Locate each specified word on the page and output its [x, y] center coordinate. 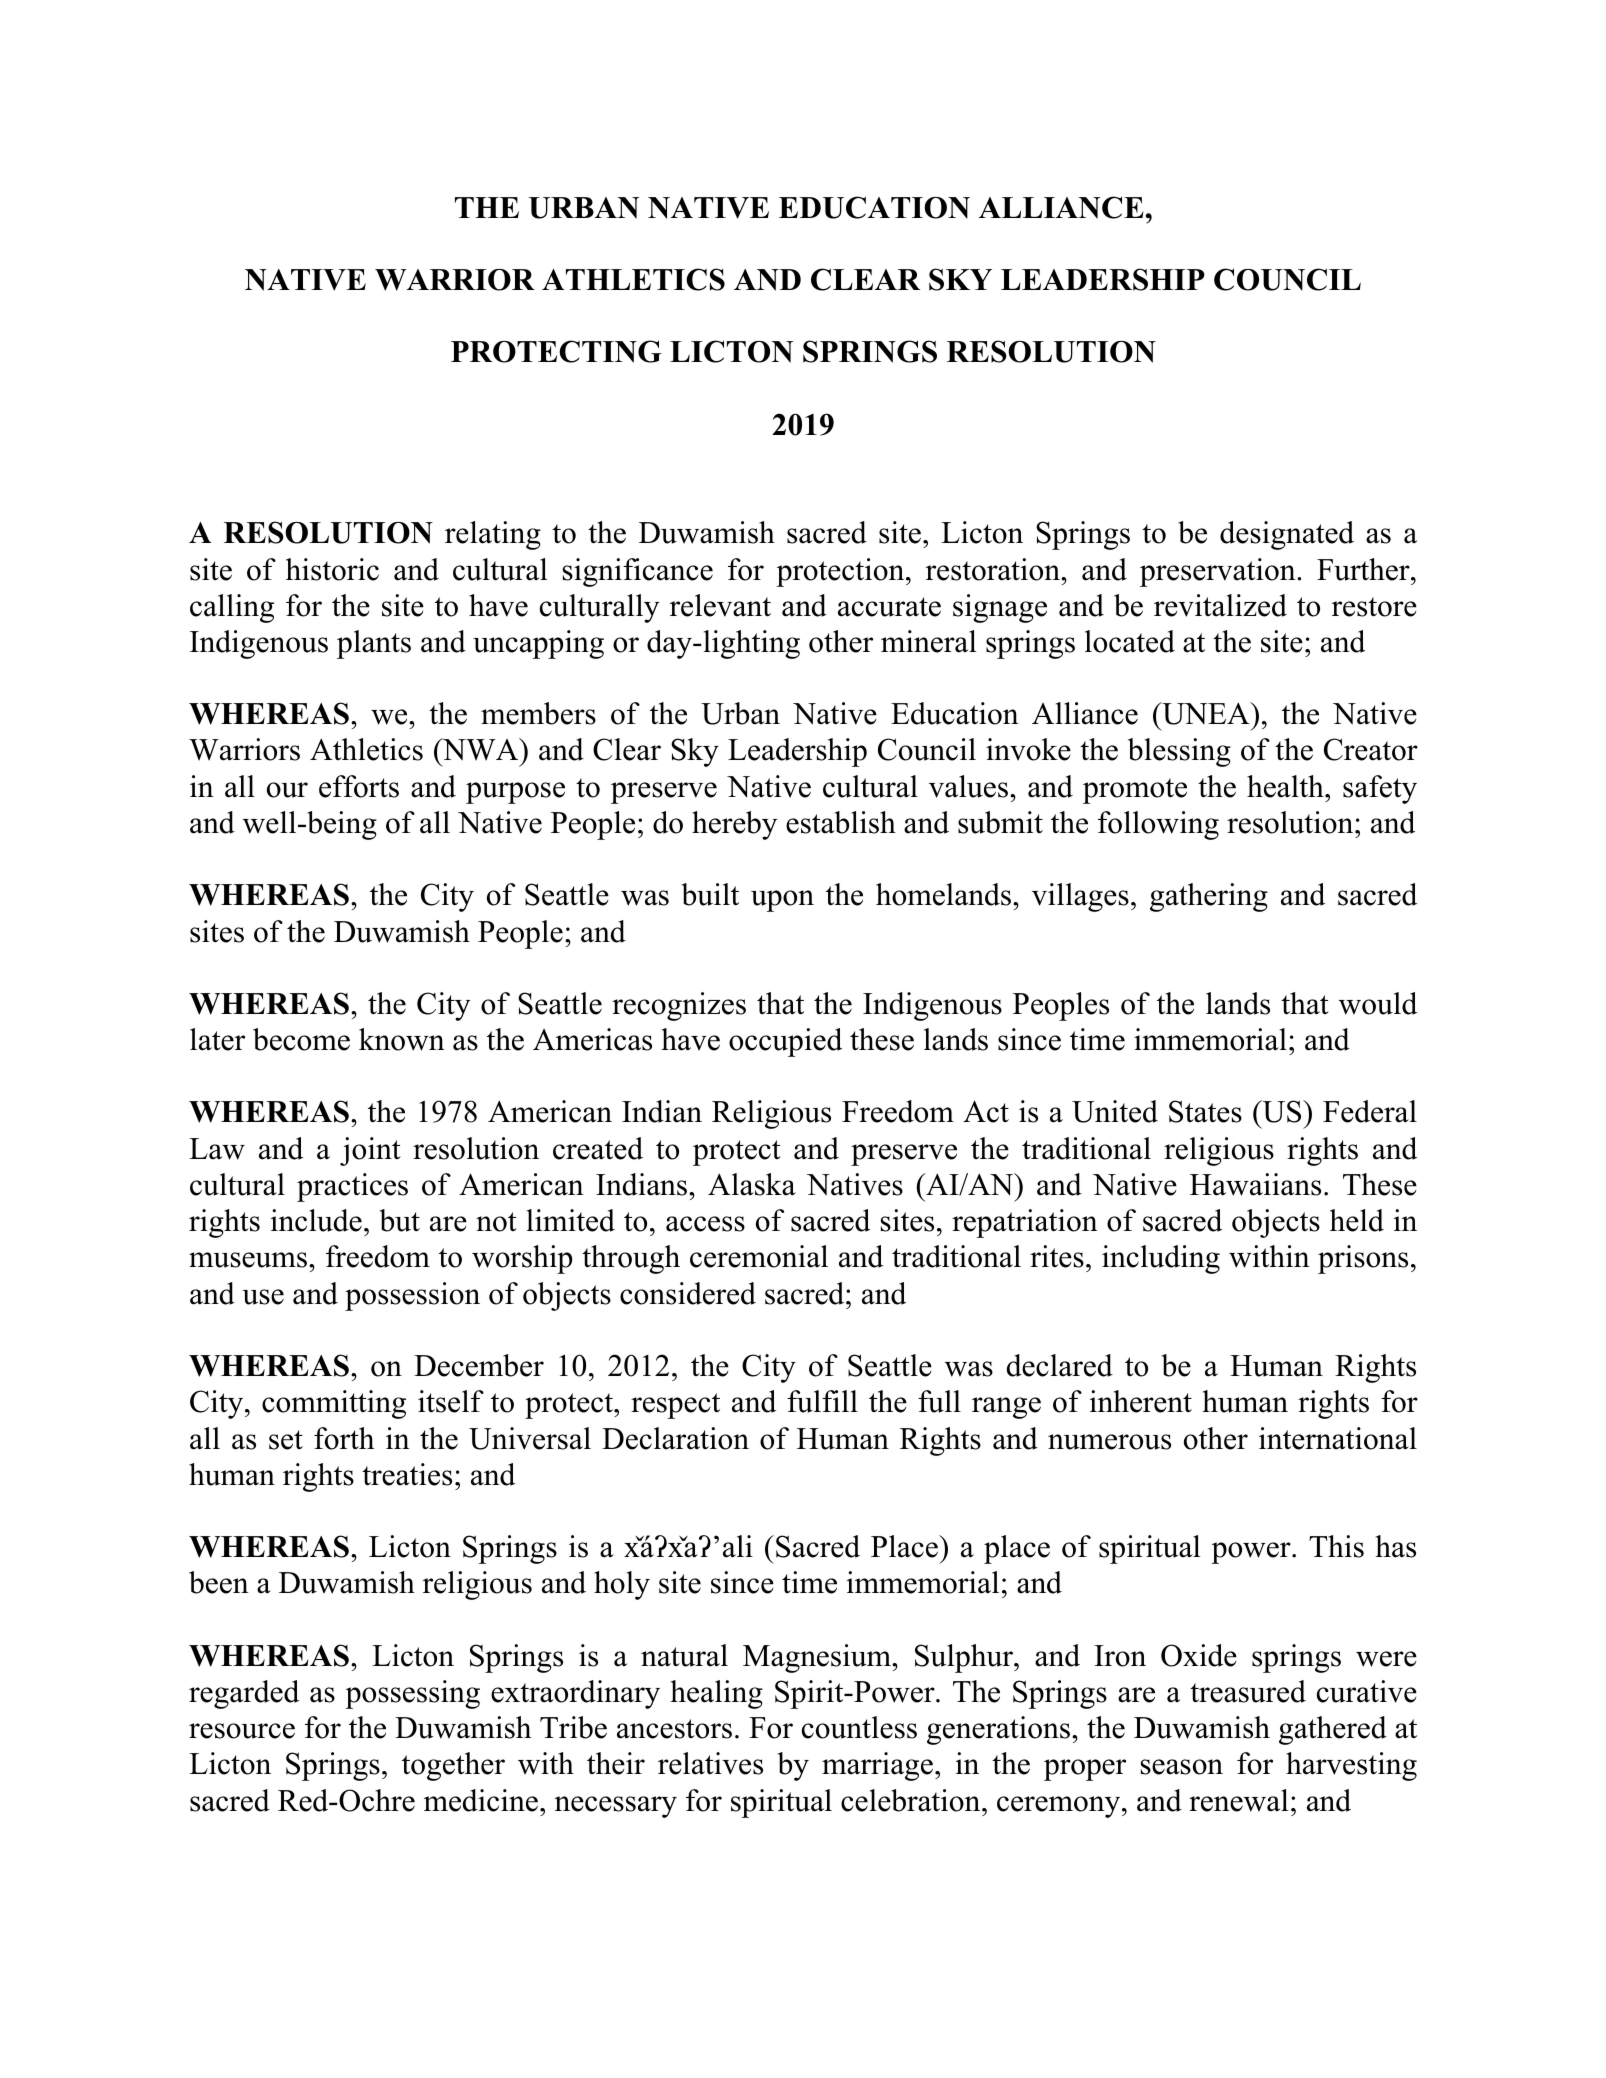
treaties [407, 1474]
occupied [785, 1042]
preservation [1219, 572]
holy [622, 1585]
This [1336, 1546]
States [1205, 1111]
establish [841, 822]
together [453, 1766]
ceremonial [759, 1256]
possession [412, 1296]
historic [332, 569]
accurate [889, 607]
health [1286, 786]
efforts [359, 786]
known [402, 1039]
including [1161, 1259]
